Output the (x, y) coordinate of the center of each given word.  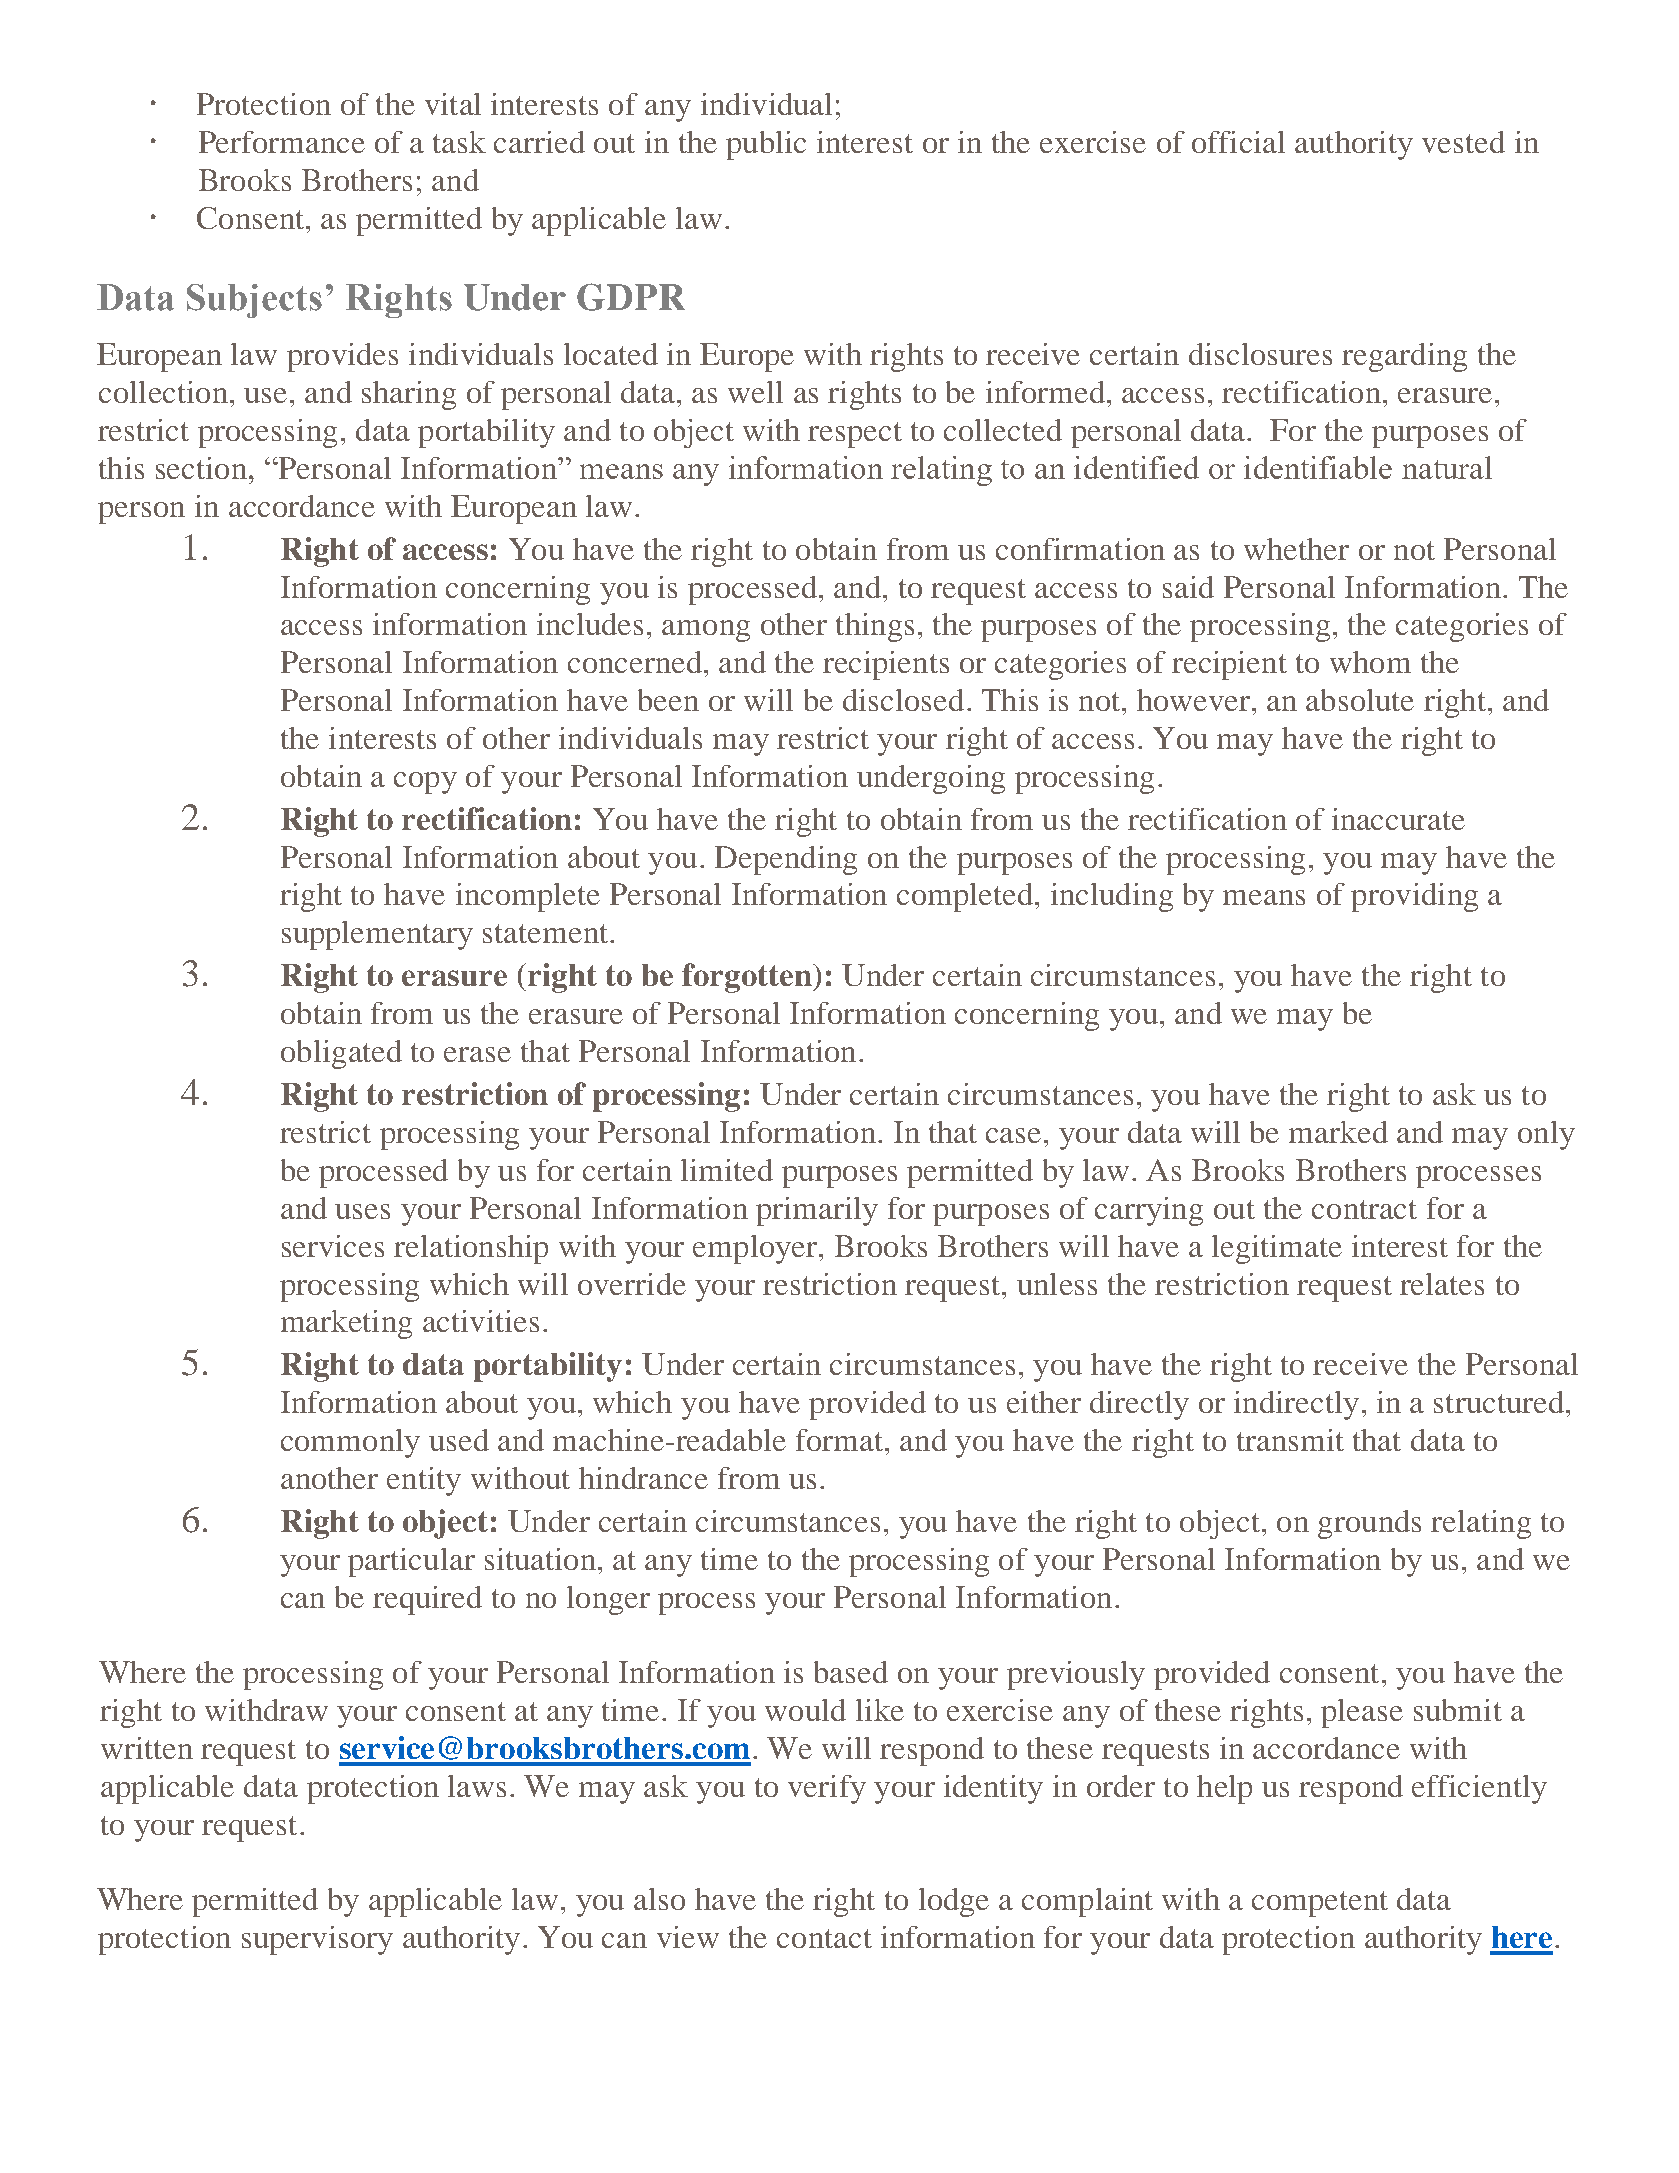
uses (362, 1211)
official (1238, 142)
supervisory (317, 1940)
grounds (1369, 1524)
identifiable (1318, 467)
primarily (817, 1211)
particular (411, 1562)
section (201, 468)
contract (1364, 1209)
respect (855, 435)
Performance (282, 142)
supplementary (377, 935)
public (766, 145)
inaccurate (1398, 819)
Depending (786, 860)
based (851, 1672)
